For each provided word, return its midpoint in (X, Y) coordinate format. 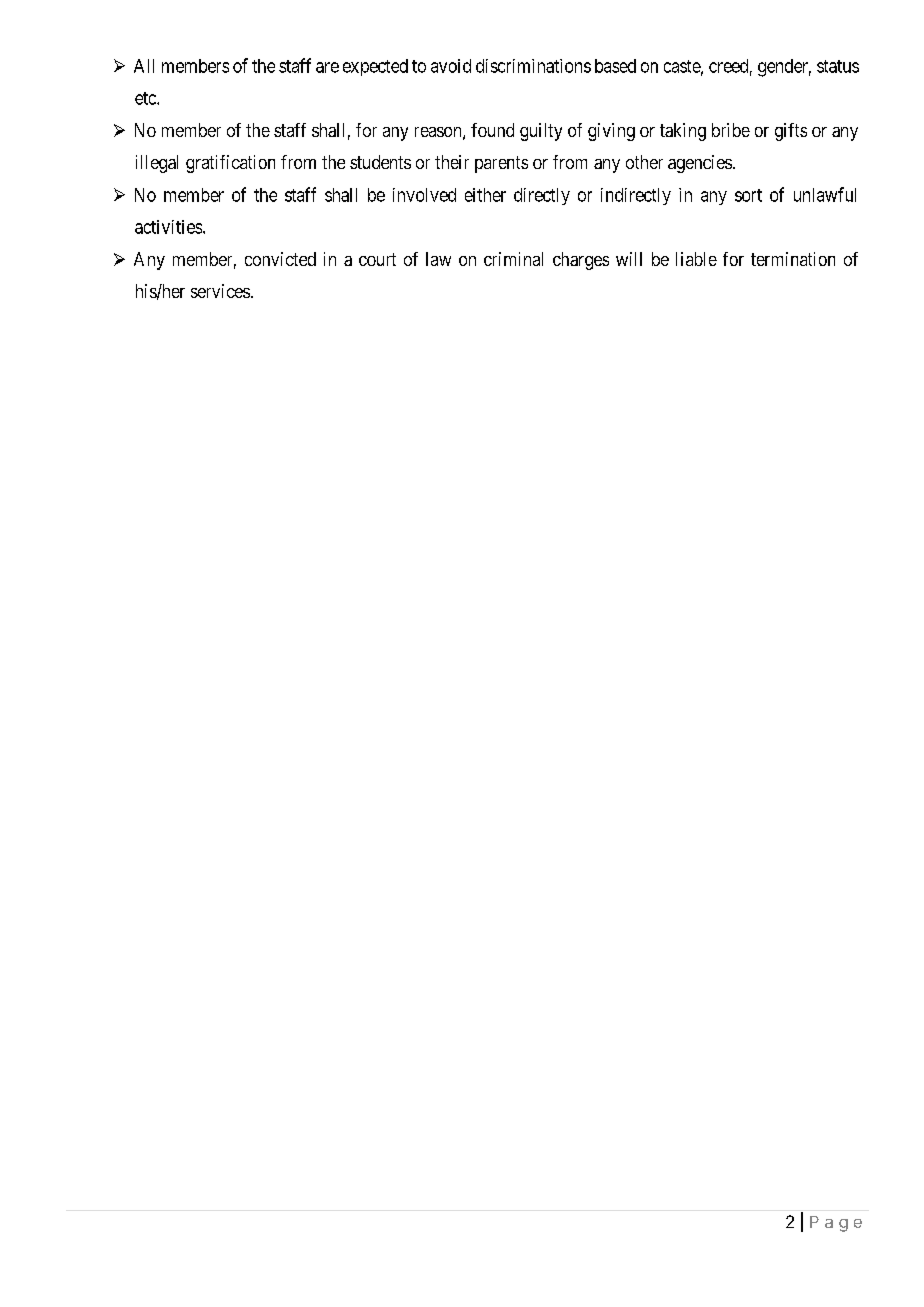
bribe (731, 130)
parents (501, 164)
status (838, 66)
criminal (513, 259)
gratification (230, 164)
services (220, 291)
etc (146, 98)
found (492, 130)
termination (793, 259)
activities (168, 227)
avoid (451, 66)
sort (748, 195)
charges (581, 261)
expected (375, 67)
